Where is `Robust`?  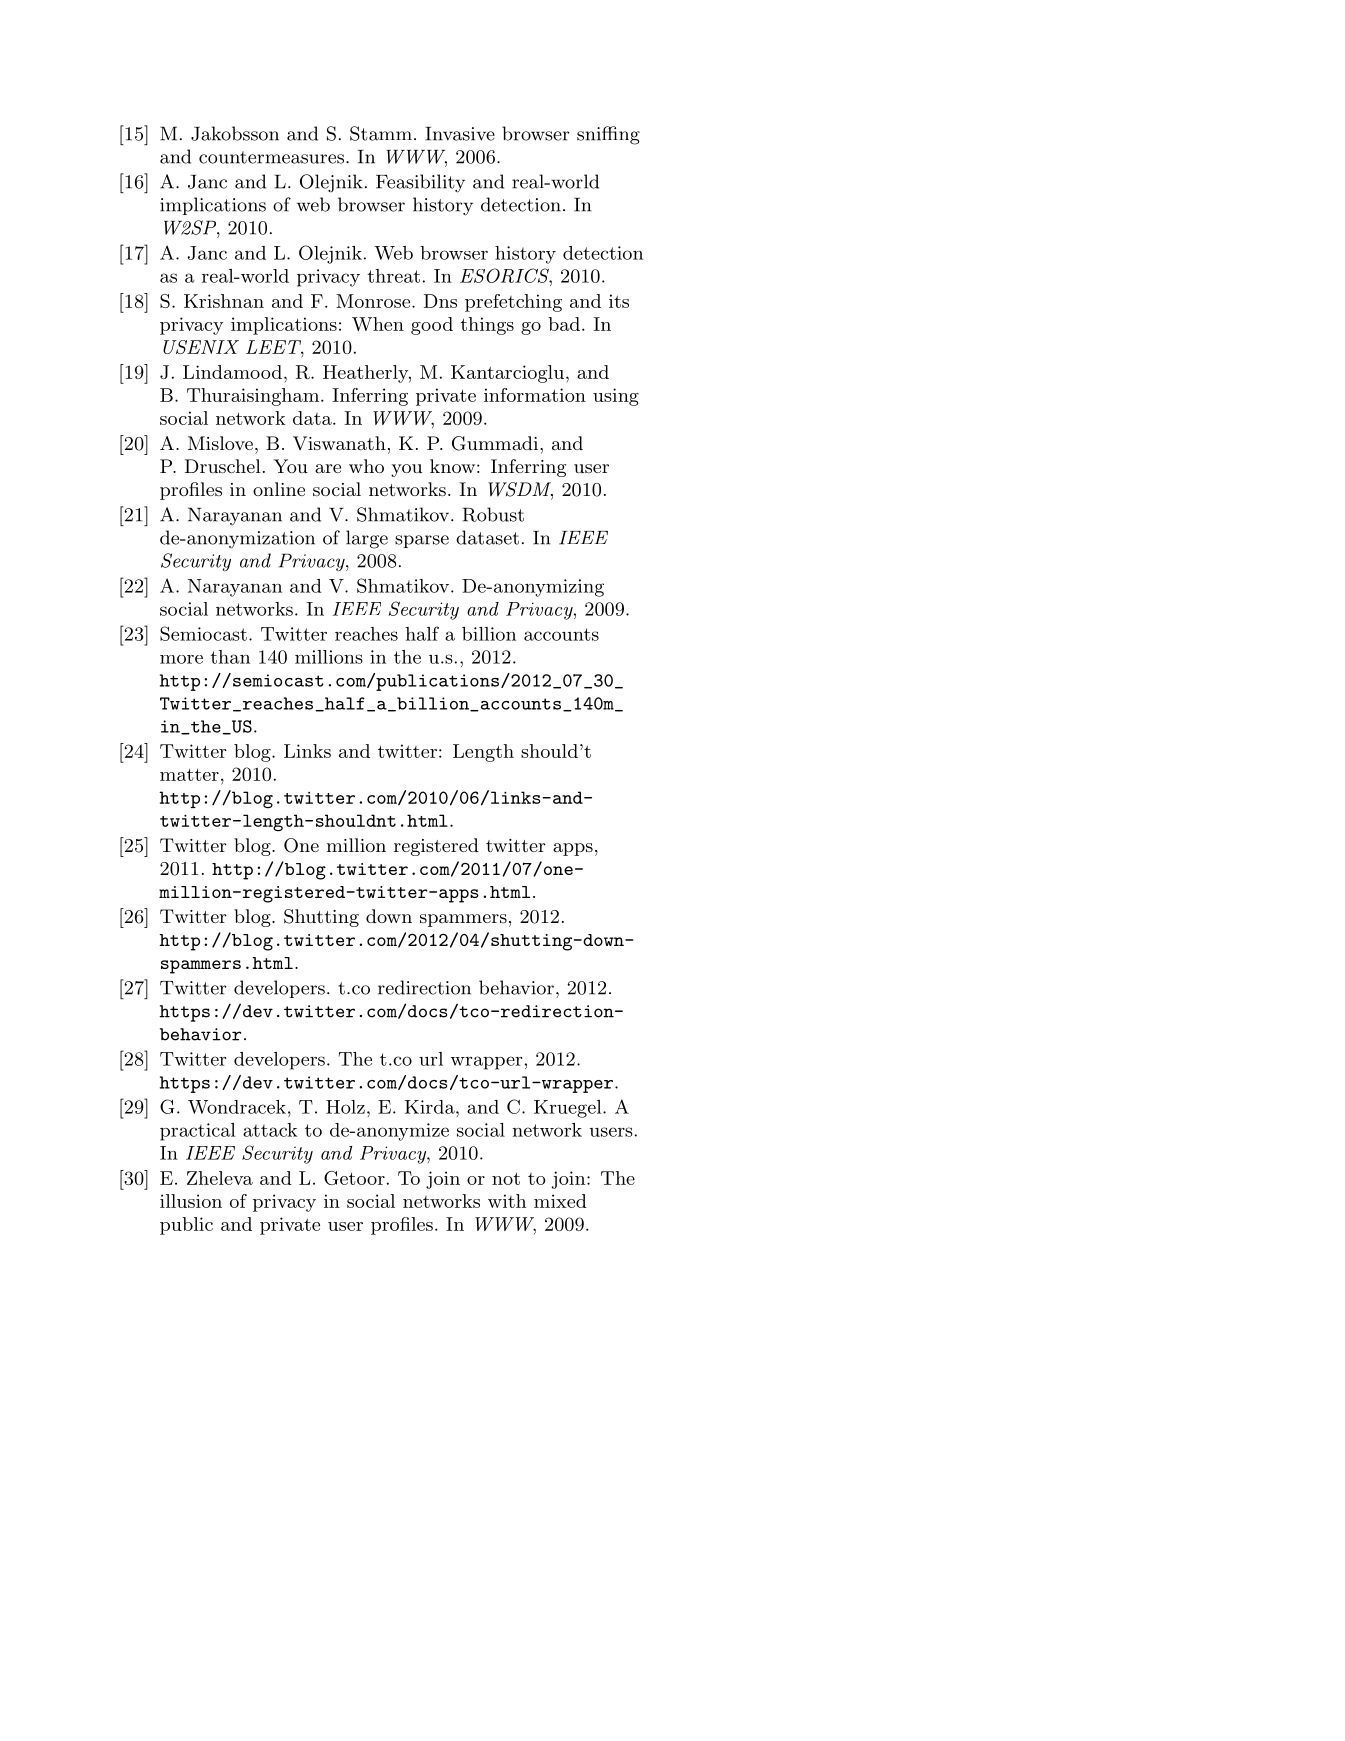
Robust is located at coordinates (493, 514).
